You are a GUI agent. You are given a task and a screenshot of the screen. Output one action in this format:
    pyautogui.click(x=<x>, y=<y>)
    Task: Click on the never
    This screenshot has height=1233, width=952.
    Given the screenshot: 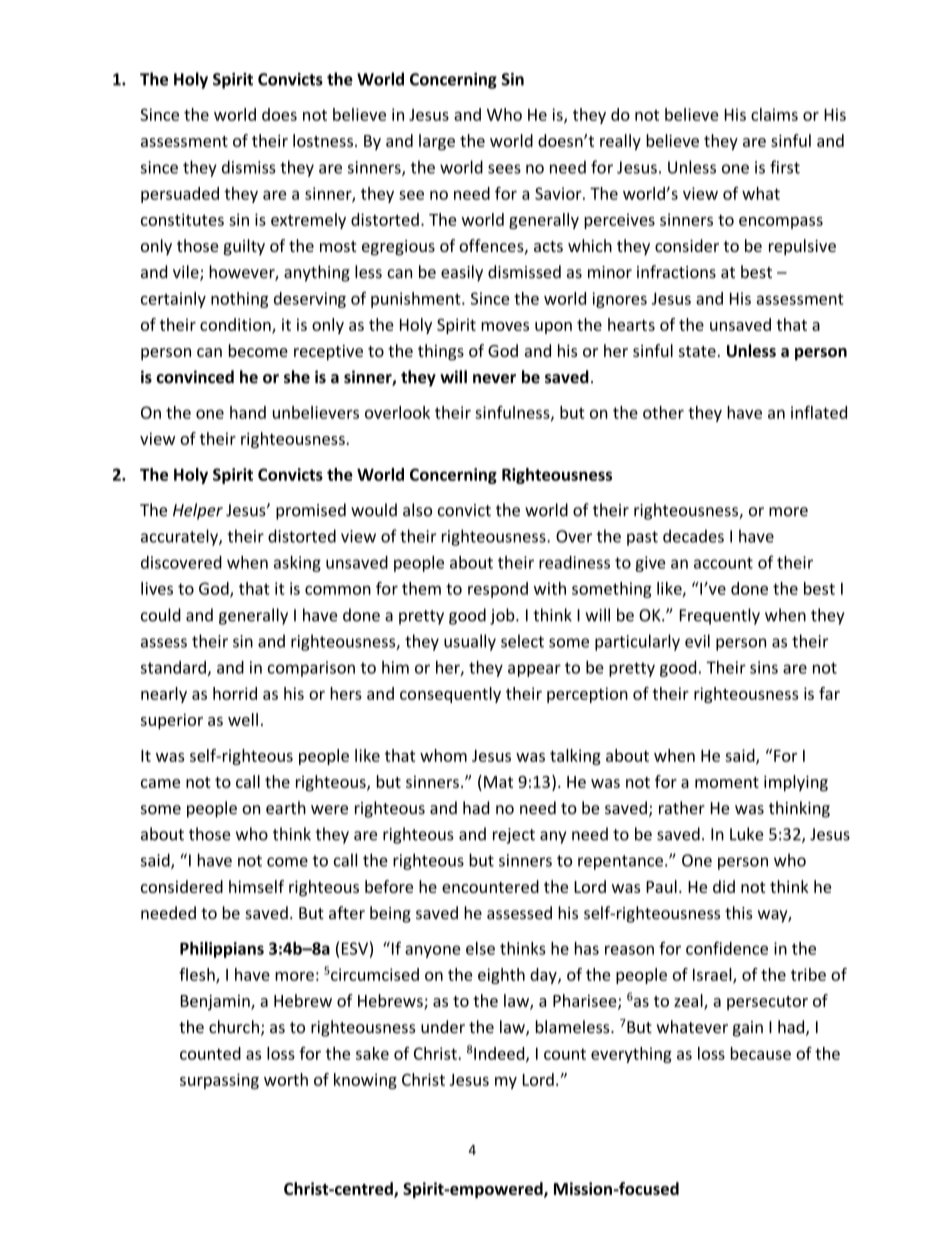 What is the action you would take?
    pyautogui.click(x=494, y=379)
